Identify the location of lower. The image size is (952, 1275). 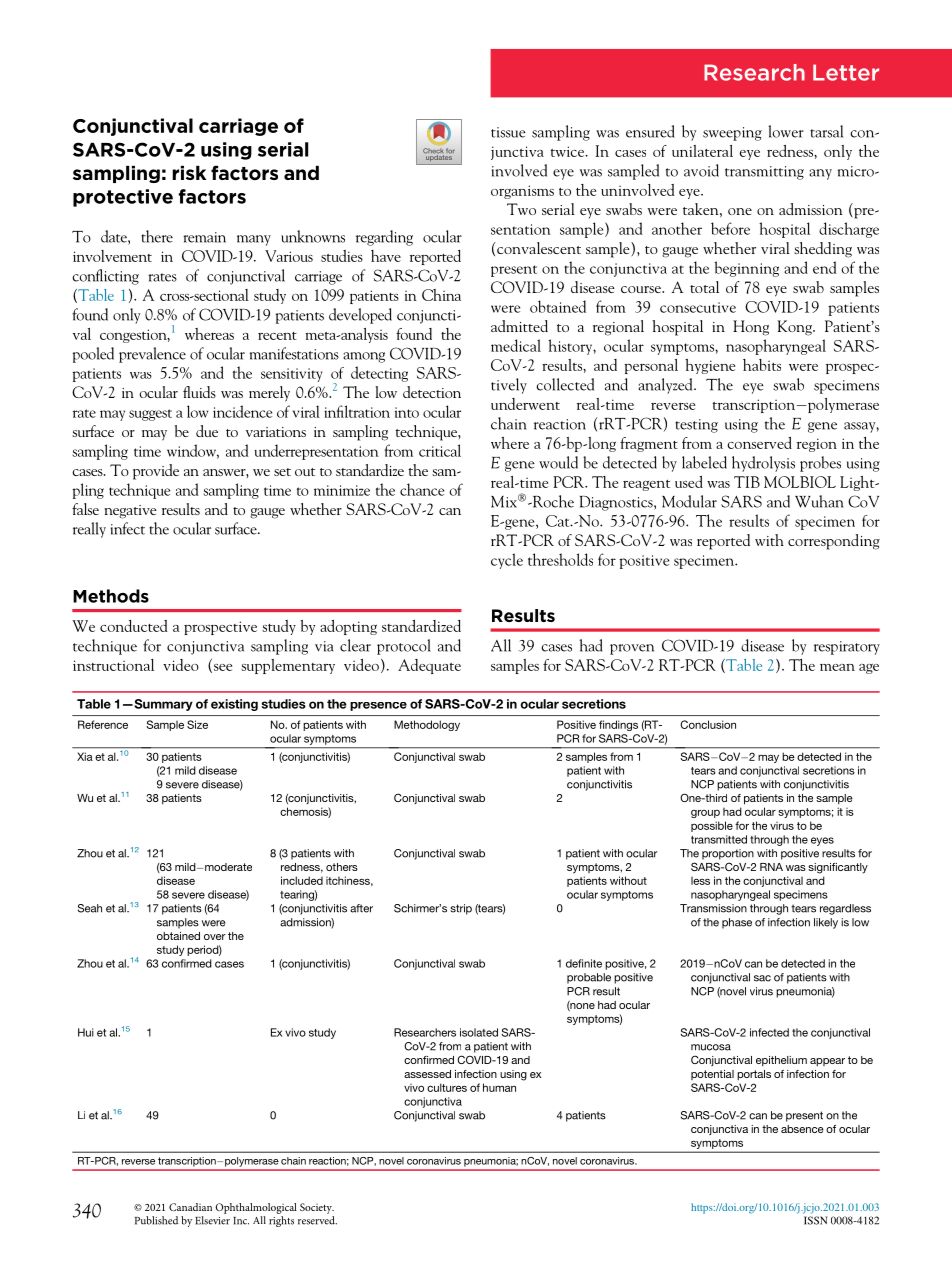
(786, 131).
